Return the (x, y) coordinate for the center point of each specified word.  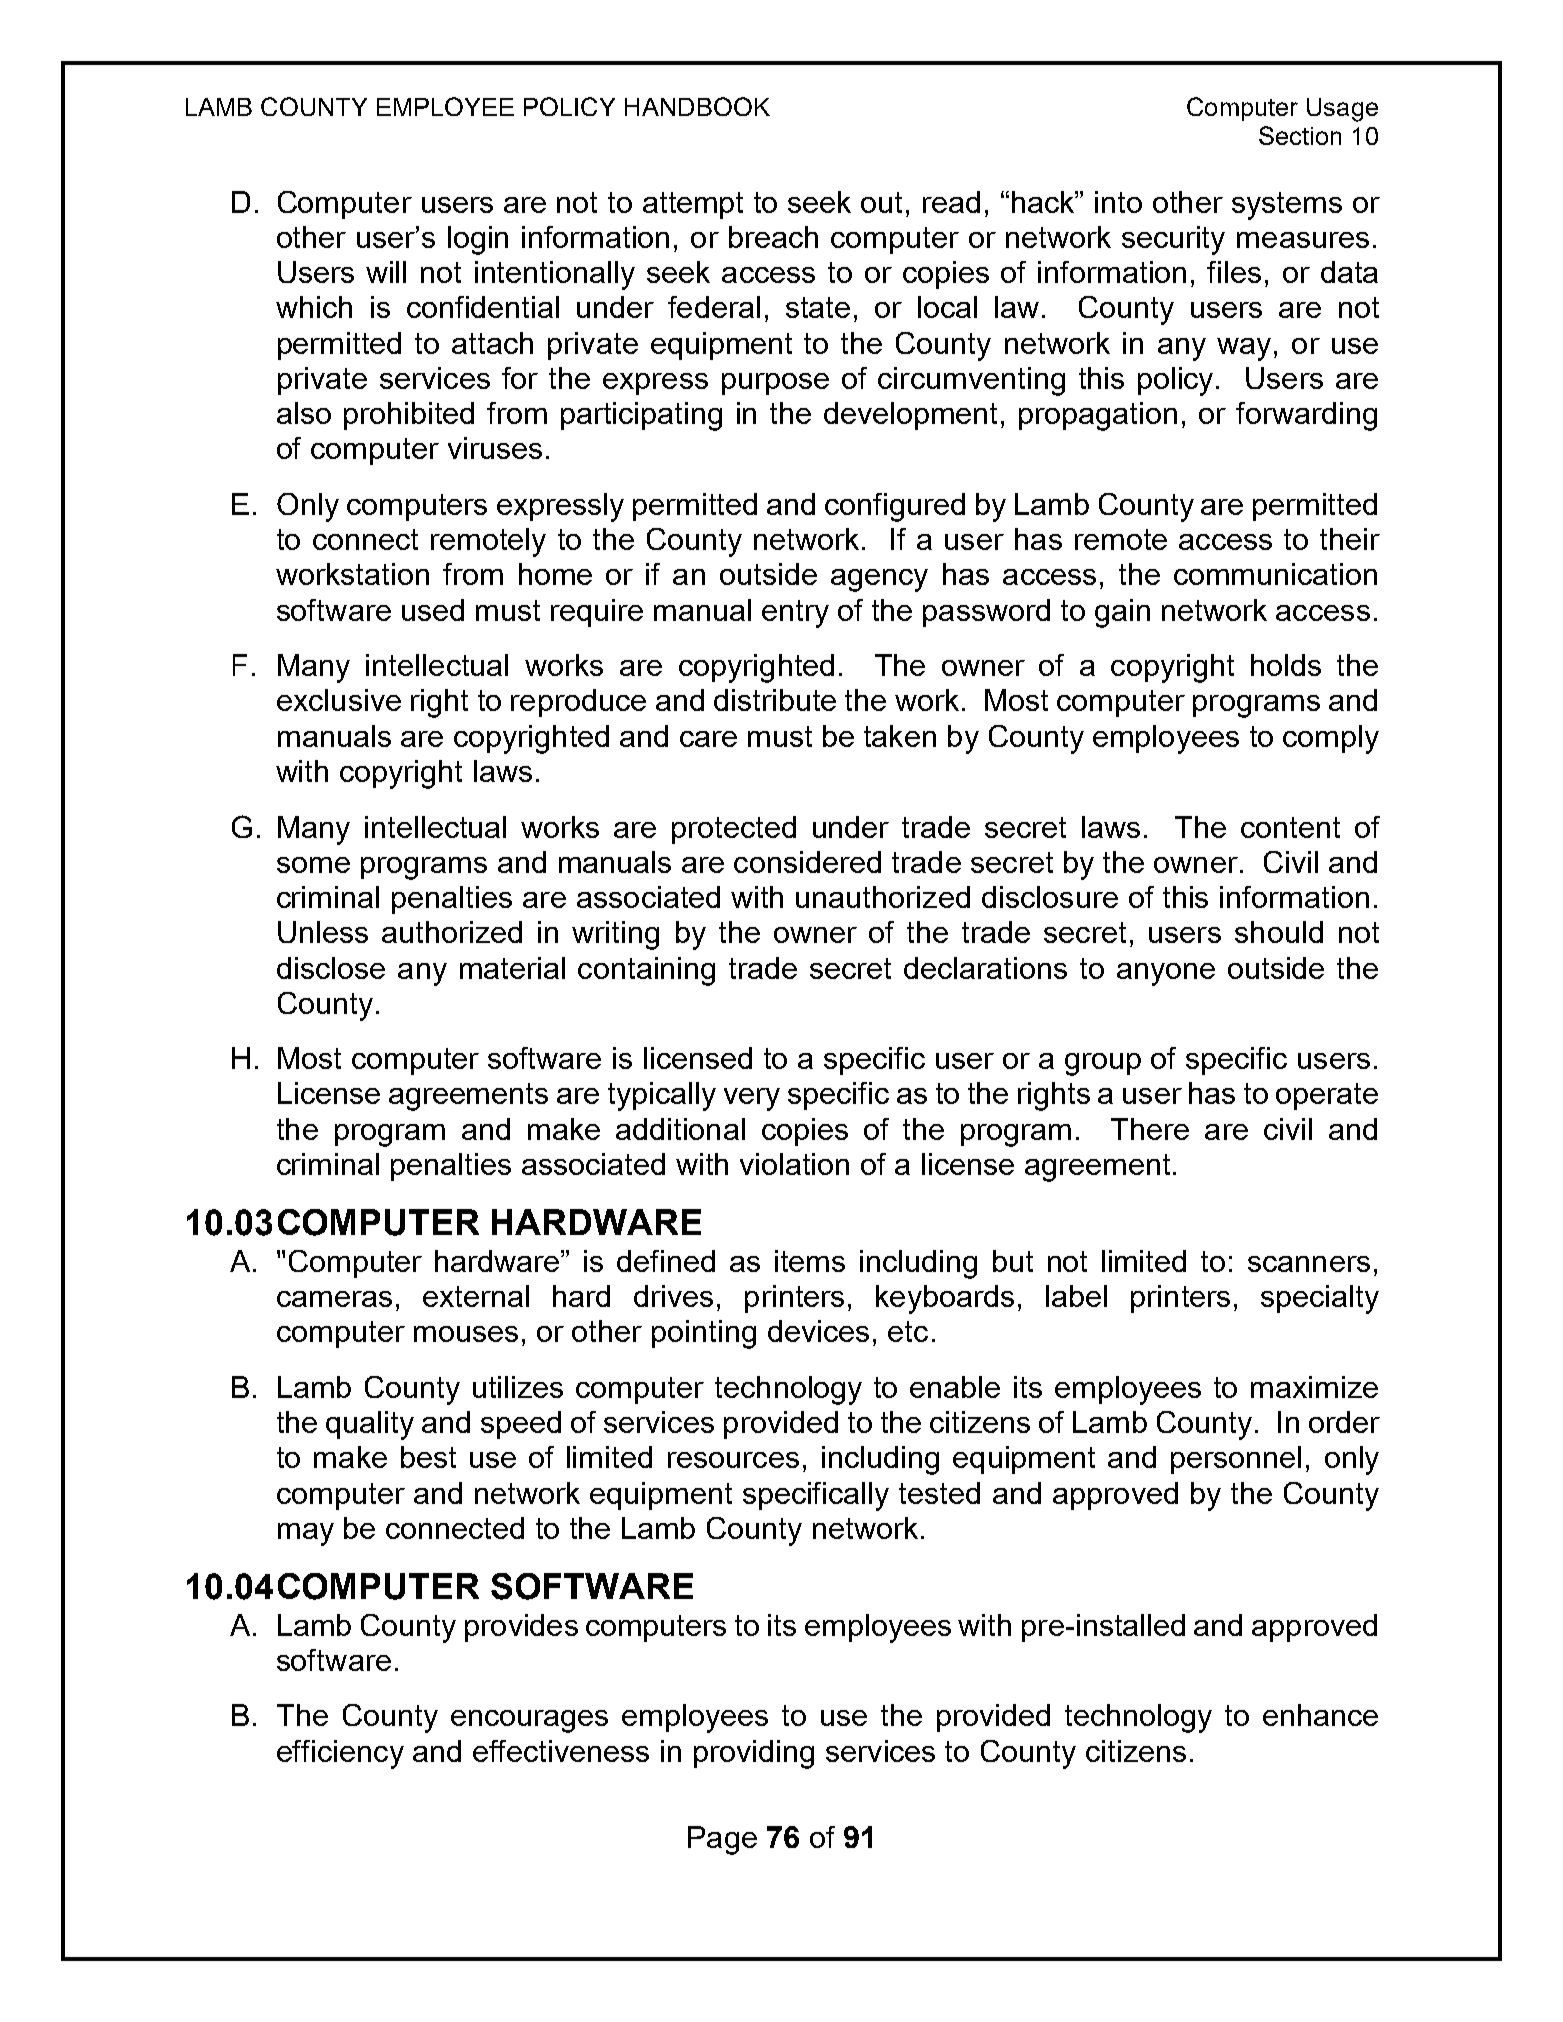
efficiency (340, 1754)
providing (754, 1754)
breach (773, 237)
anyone (1166, 974)
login (478, 240)
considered (807, 862)
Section (1300, 135)
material (512, 968)
